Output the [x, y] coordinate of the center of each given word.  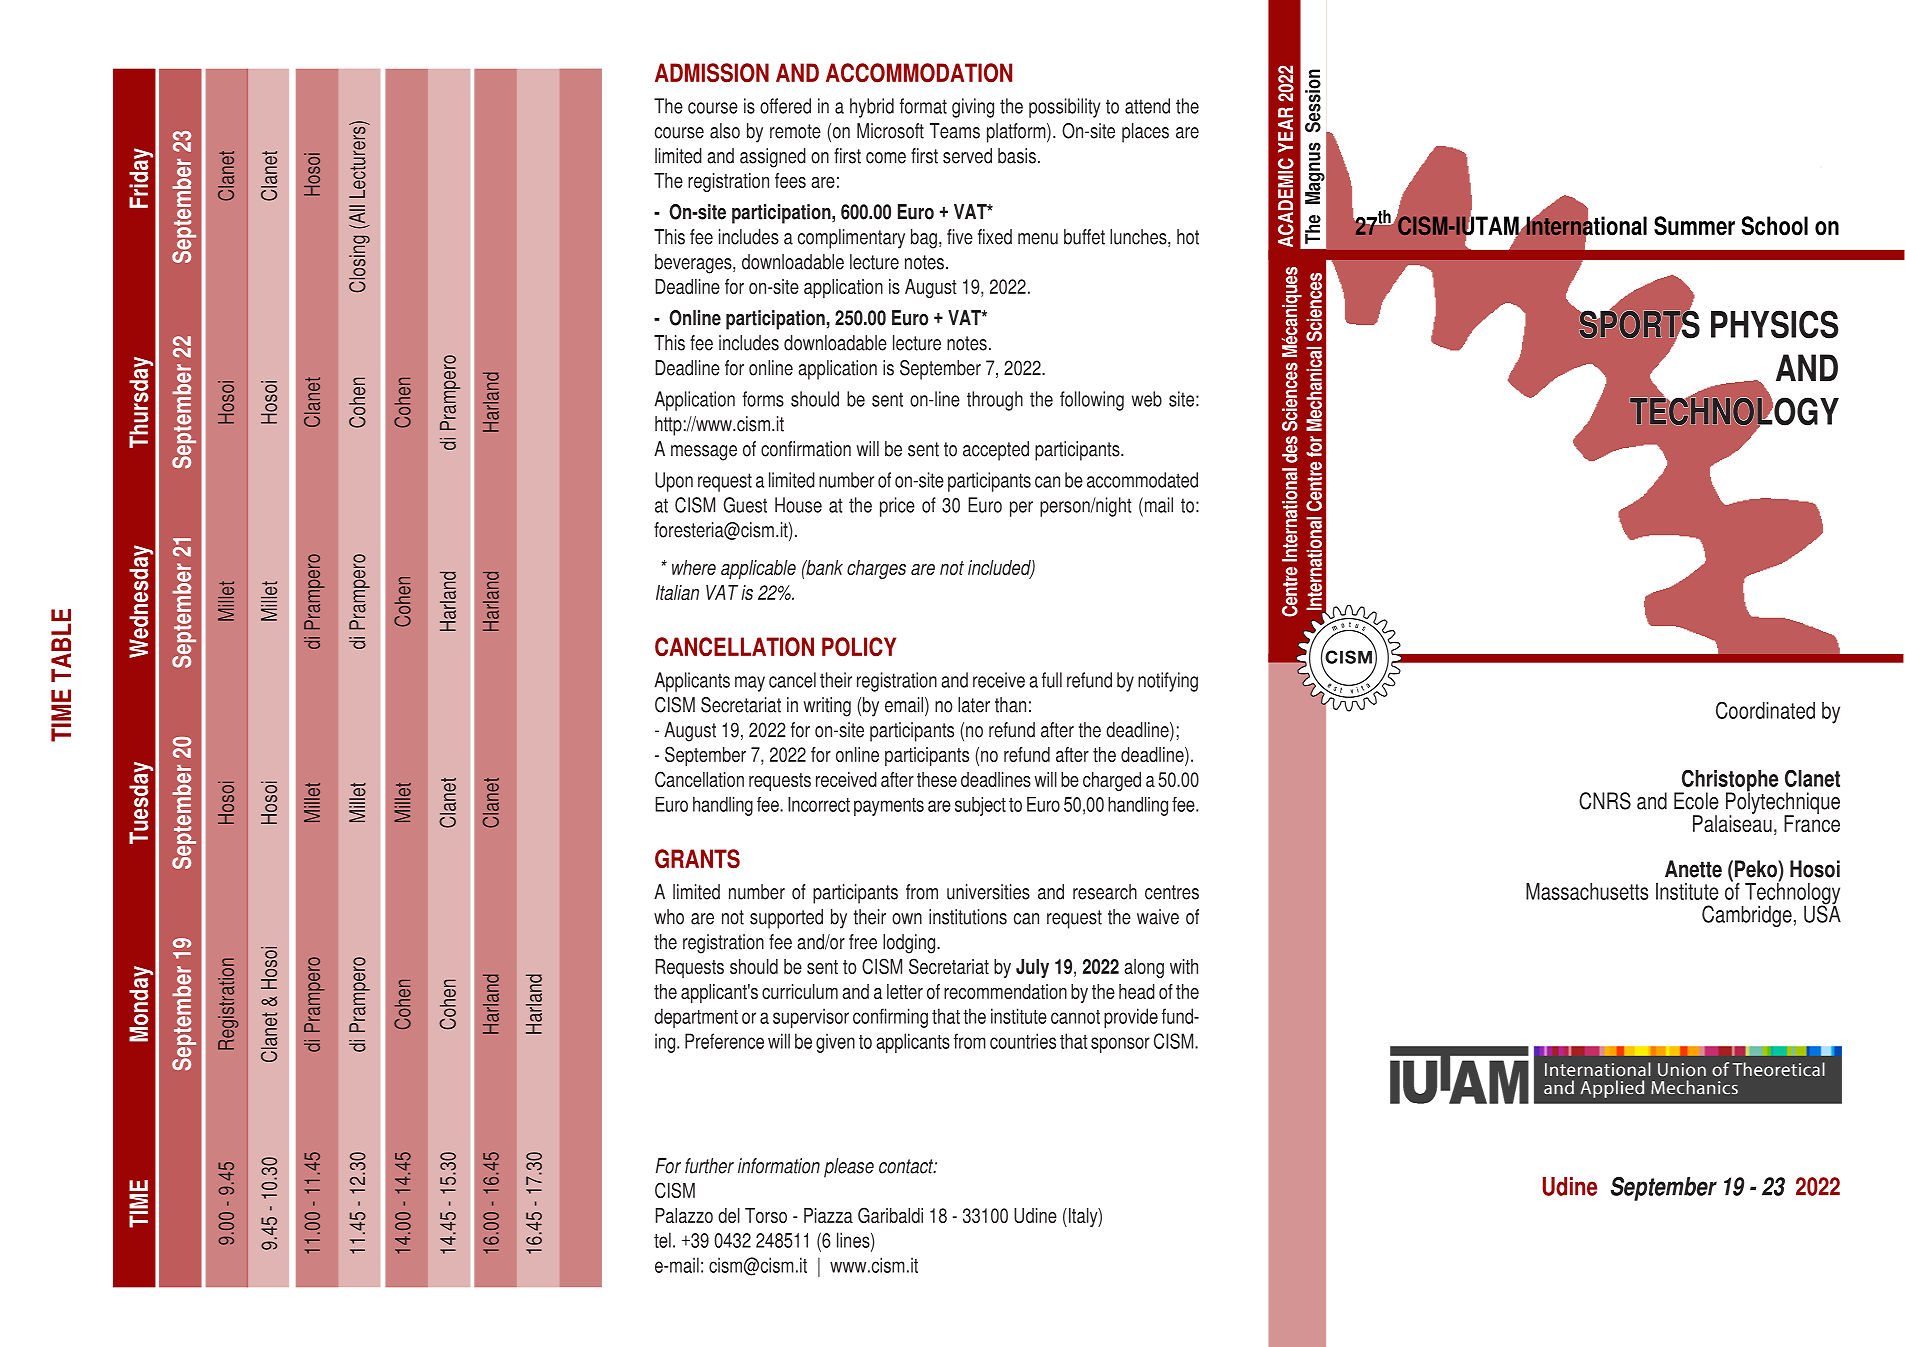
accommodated [1142, 480]
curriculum [800, 991]
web [1147, 399]
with [1184, 966]
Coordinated [1765, 710]
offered [785, 106]
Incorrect [819, 804]
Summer [1694, 226]
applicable [758, 569]
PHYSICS [1775, 324]
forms [763, 399]
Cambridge [1747, 916]
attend [1147, 106]
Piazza [828, 1215]
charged [1112, 781]
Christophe [1729, 782]
